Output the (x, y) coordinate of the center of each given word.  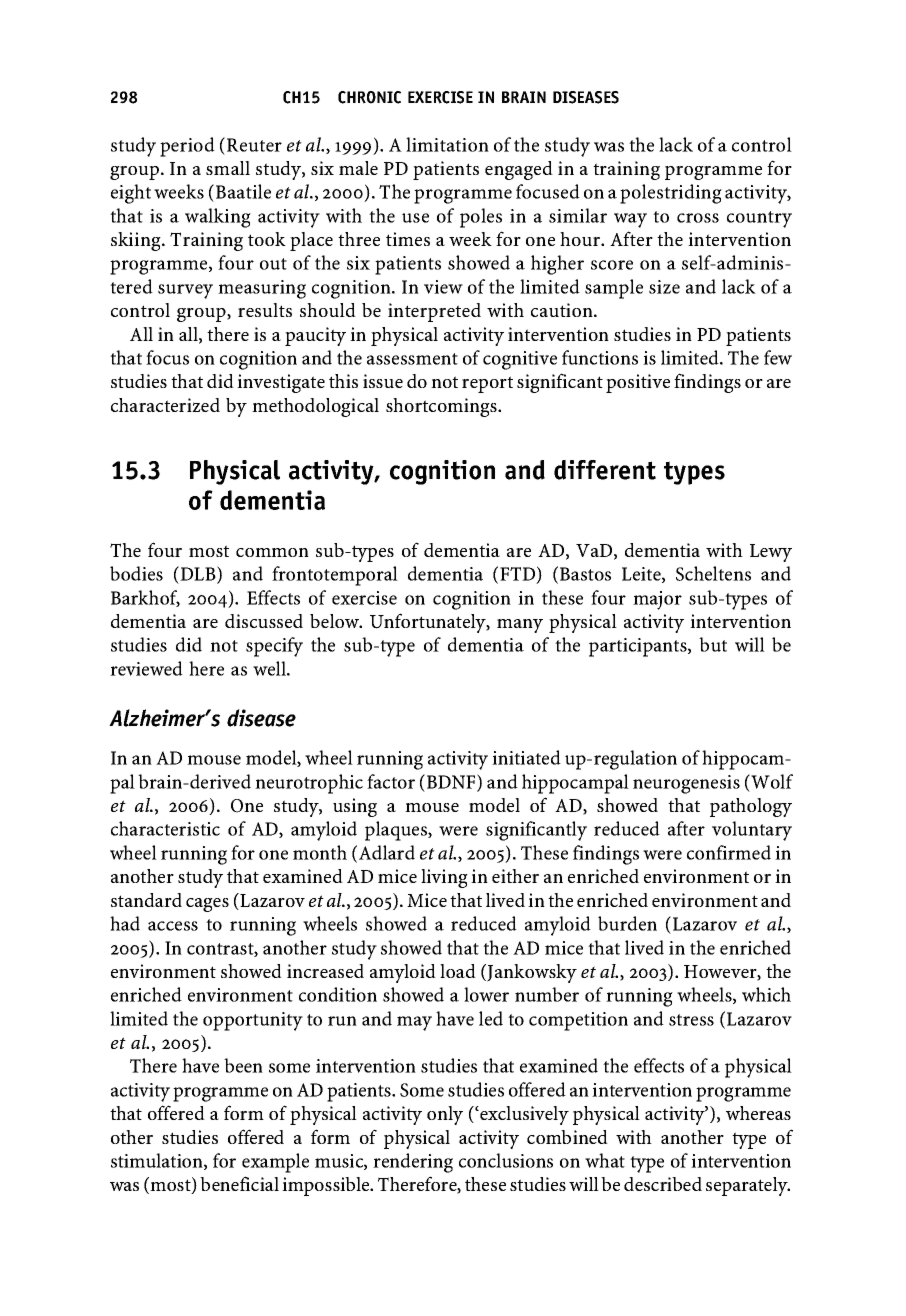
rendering (413, 1163)
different (605, 470)
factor (391, 781)
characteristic (165, 828)
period (187, 147)
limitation (447, 144)
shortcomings (442, 407)
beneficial (239, 1183)
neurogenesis (686, 784)
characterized (165, 405)
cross (698, 218)
